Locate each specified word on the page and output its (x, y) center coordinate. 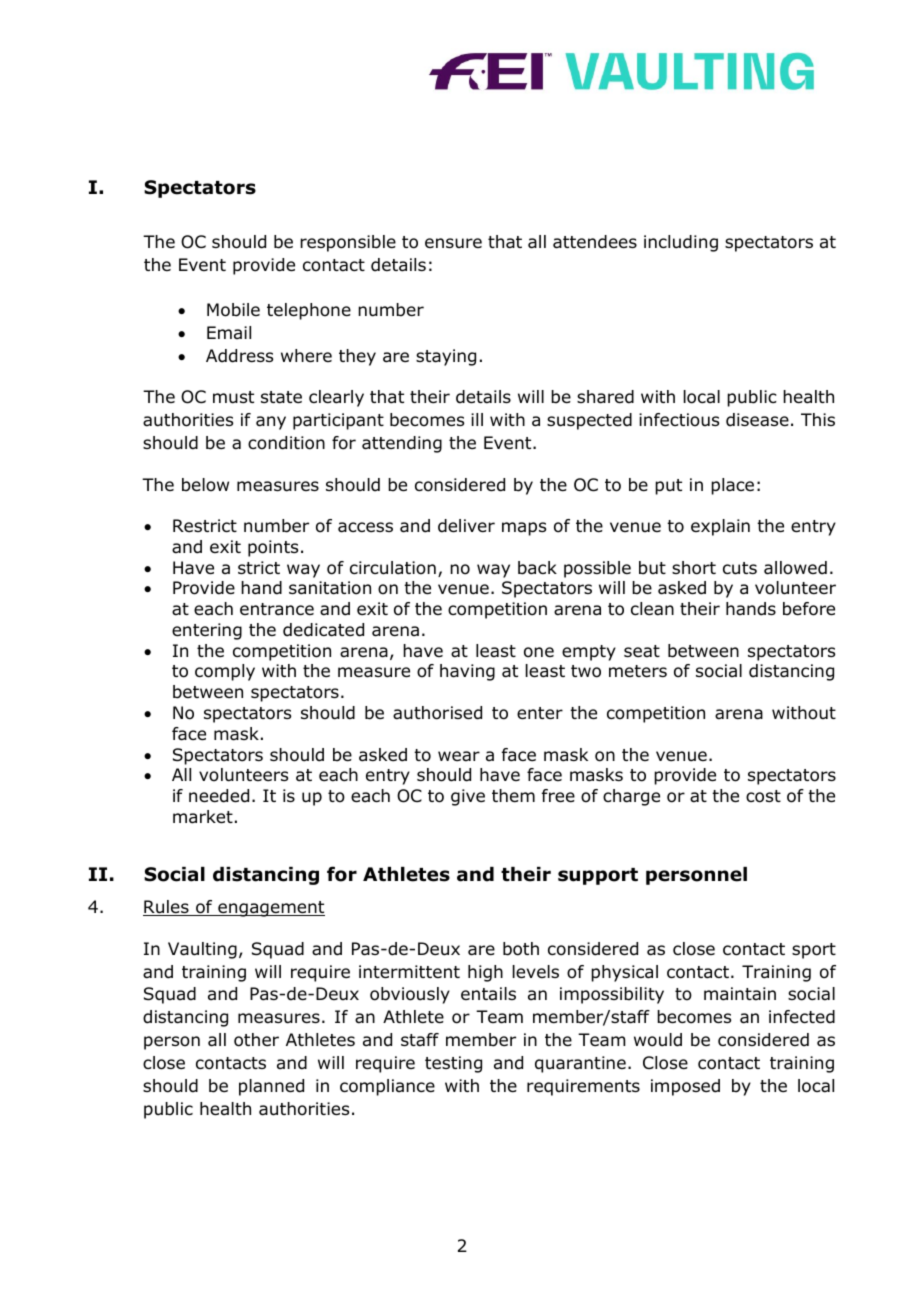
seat (642, 651)
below (205, 485)
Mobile (233, 310)
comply (225, 672)
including (681, 243)
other (256, 1040)
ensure (453, 243)
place (732, 486)
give (468, 797)
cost (763, 796)
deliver (466, 526)
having (467, 672)
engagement (270, 909)
